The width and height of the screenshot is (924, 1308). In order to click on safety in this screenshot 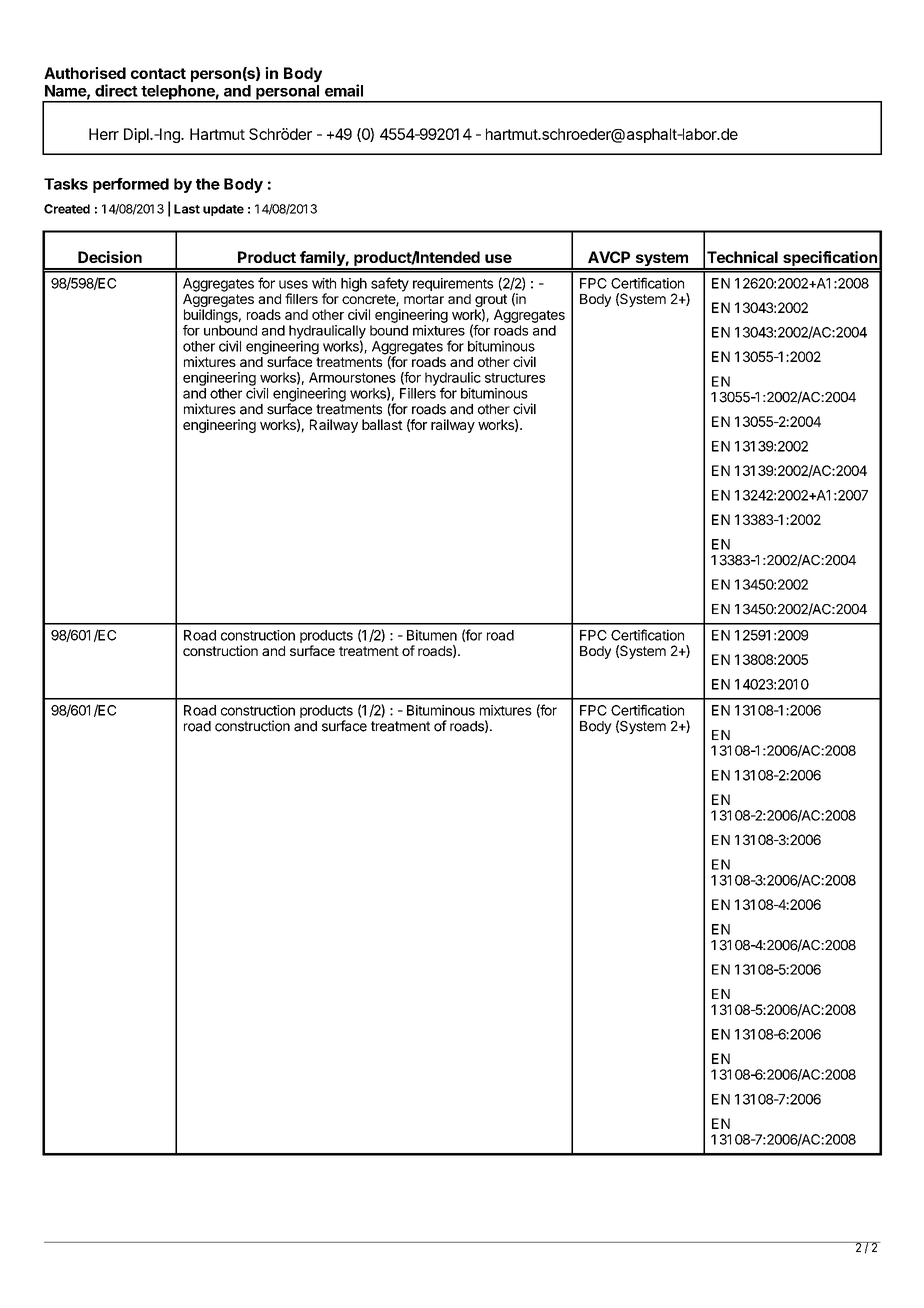, I will do `click(390, 284)`.
